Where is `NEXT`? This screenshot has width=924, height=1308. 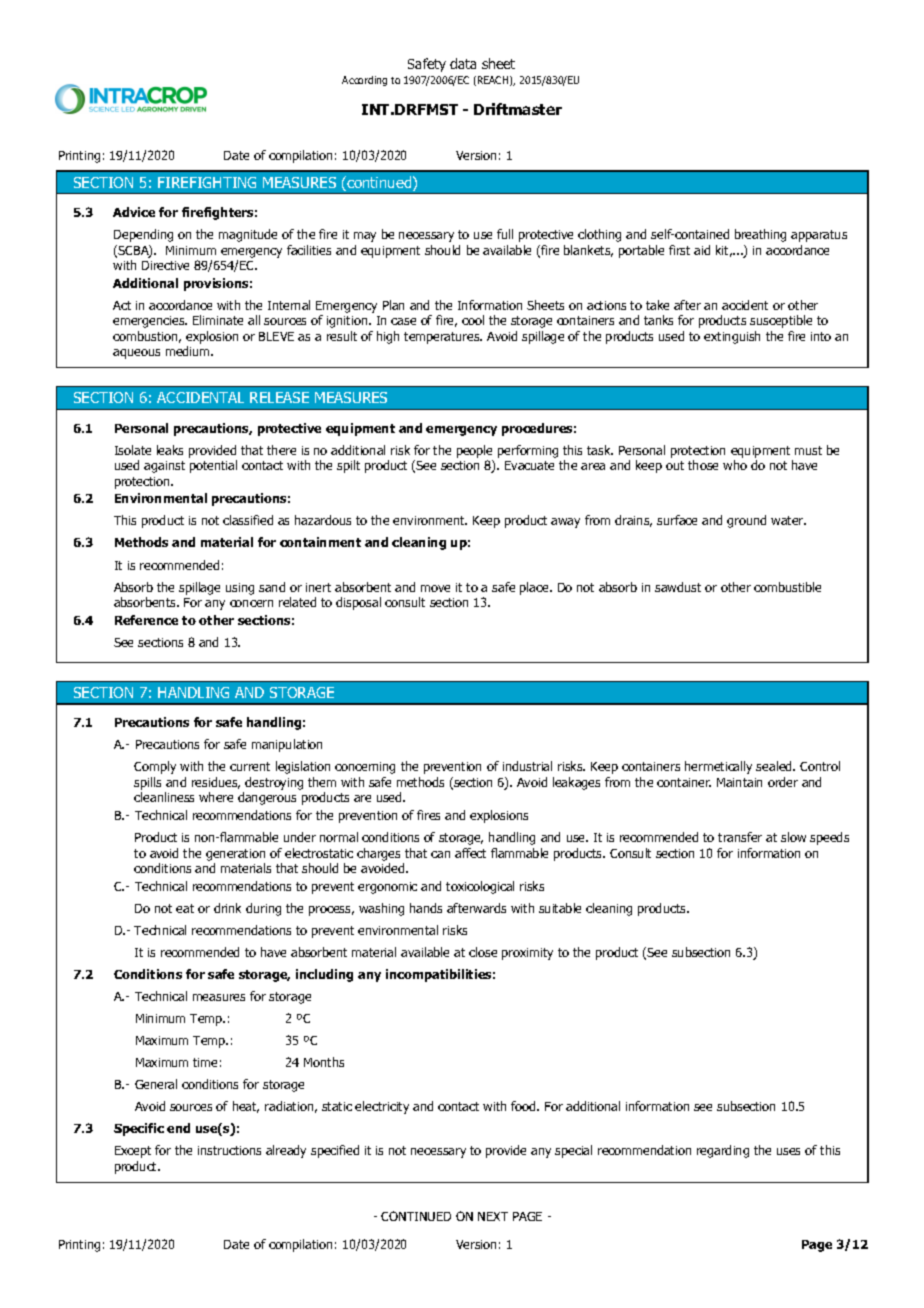 NEXT is located at coordinates (493, 1216).
